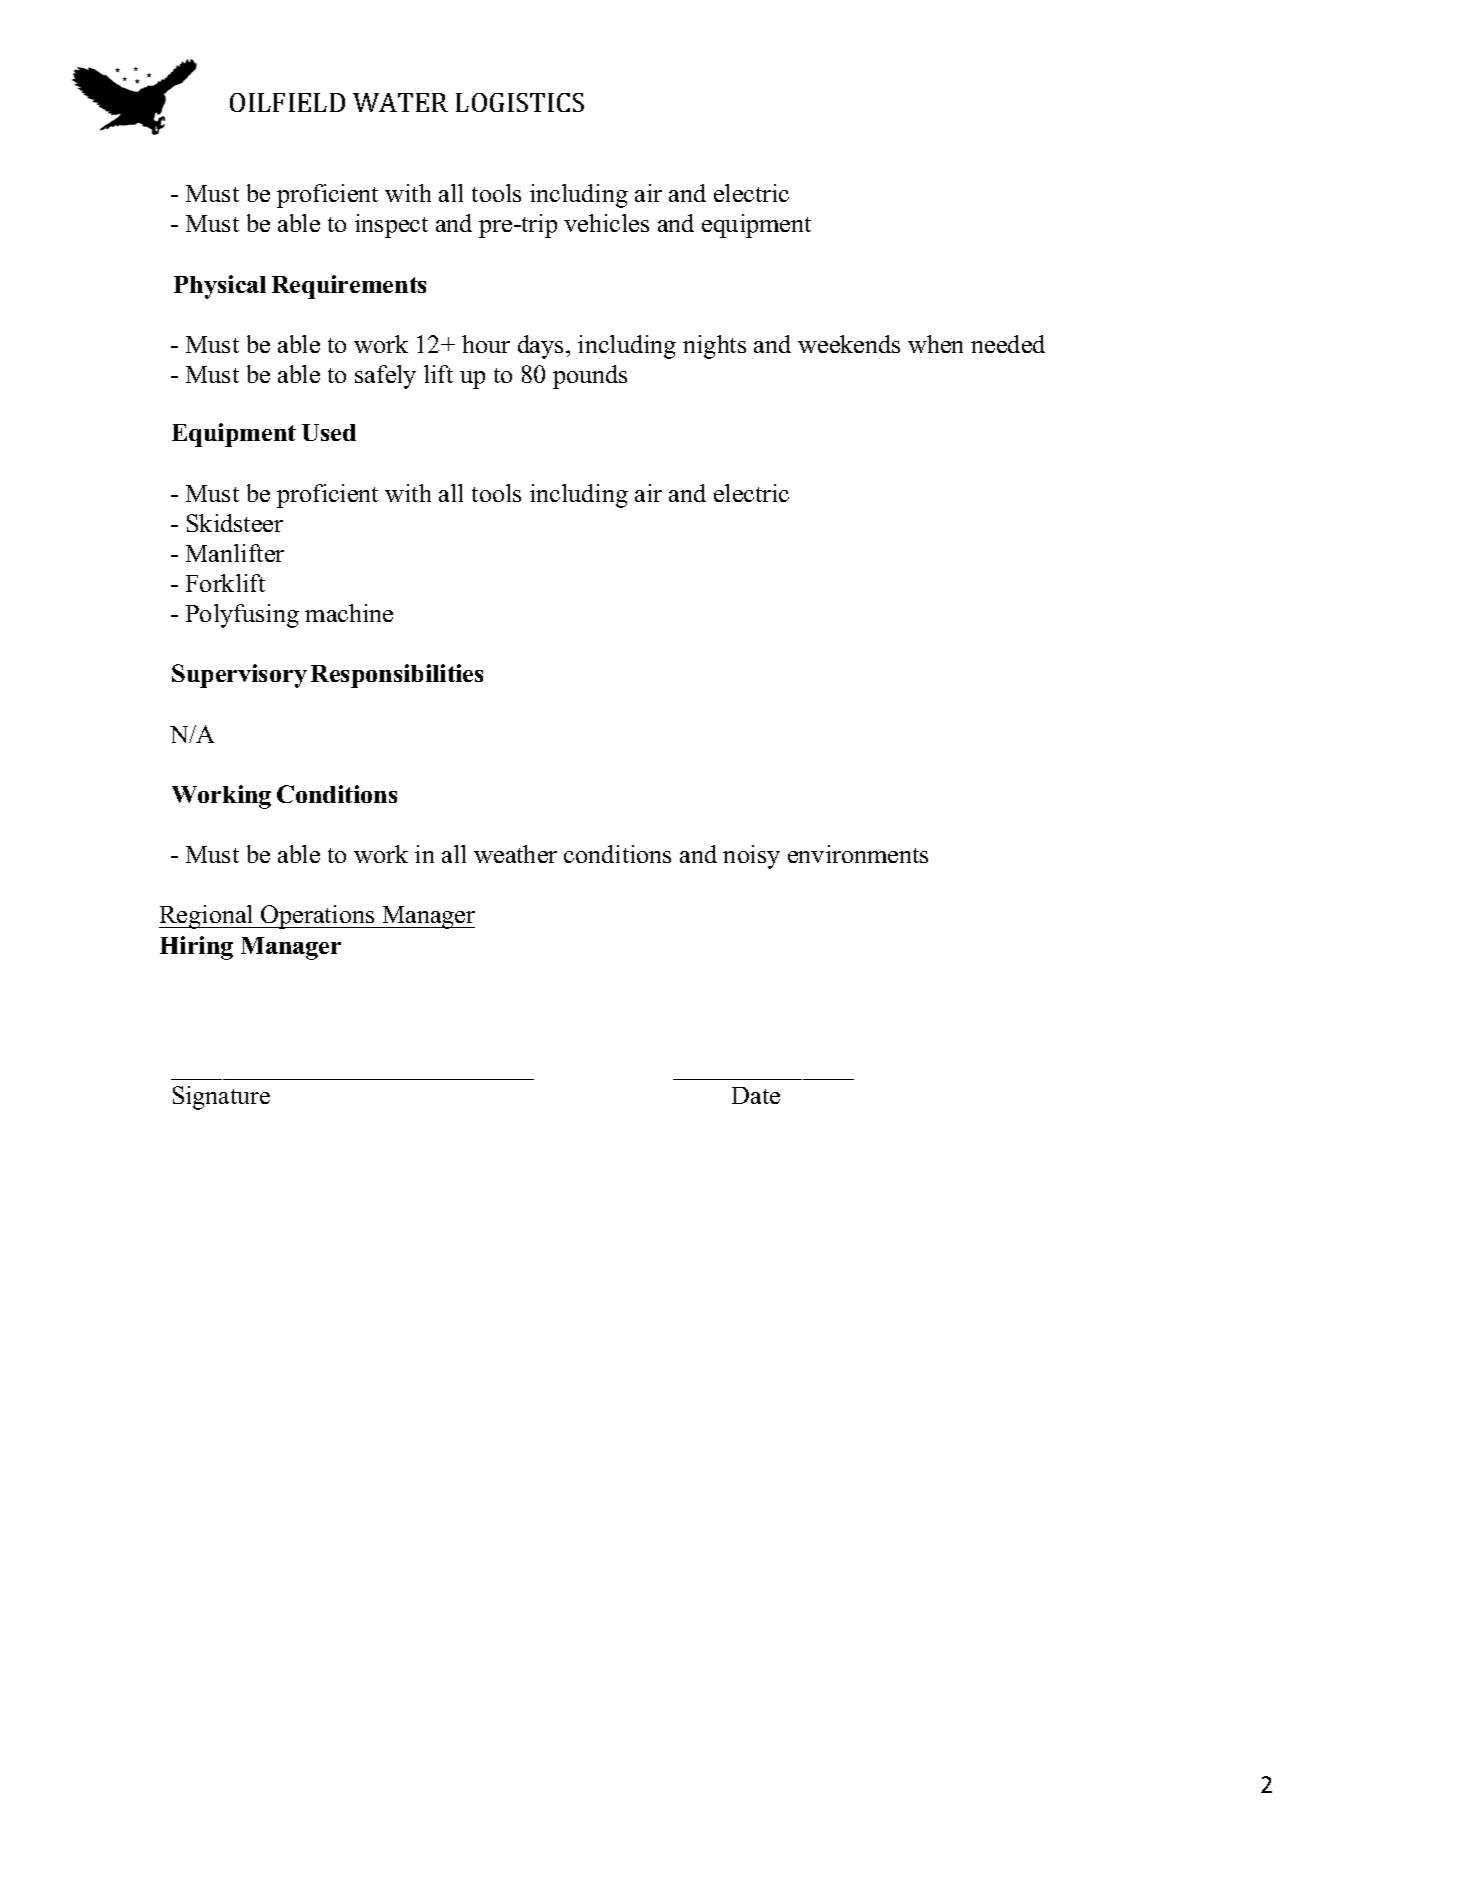  What do you see at coordinates (221, 1098) in the image?
I see `Signature` at bounding box center [221, 1098].
